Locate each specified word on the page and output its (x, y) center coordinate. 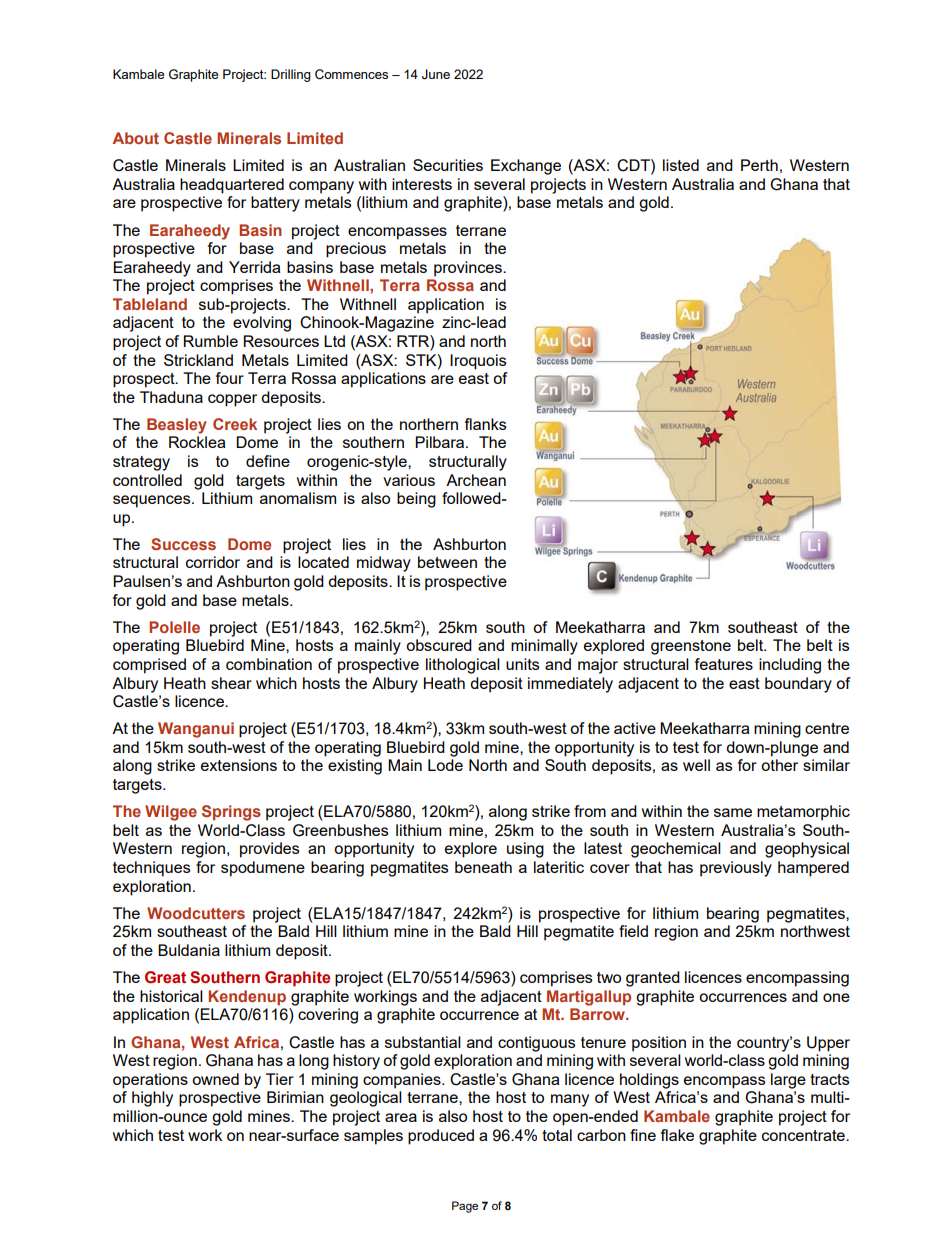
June (436, 74)
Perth (759, 165)
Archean (476, 480)
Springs (231, 813)
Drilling (291, 75)
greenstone (691, 647)
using (525, 850)
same (733, 812)
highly (152, 1099)
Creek (235, 424)
